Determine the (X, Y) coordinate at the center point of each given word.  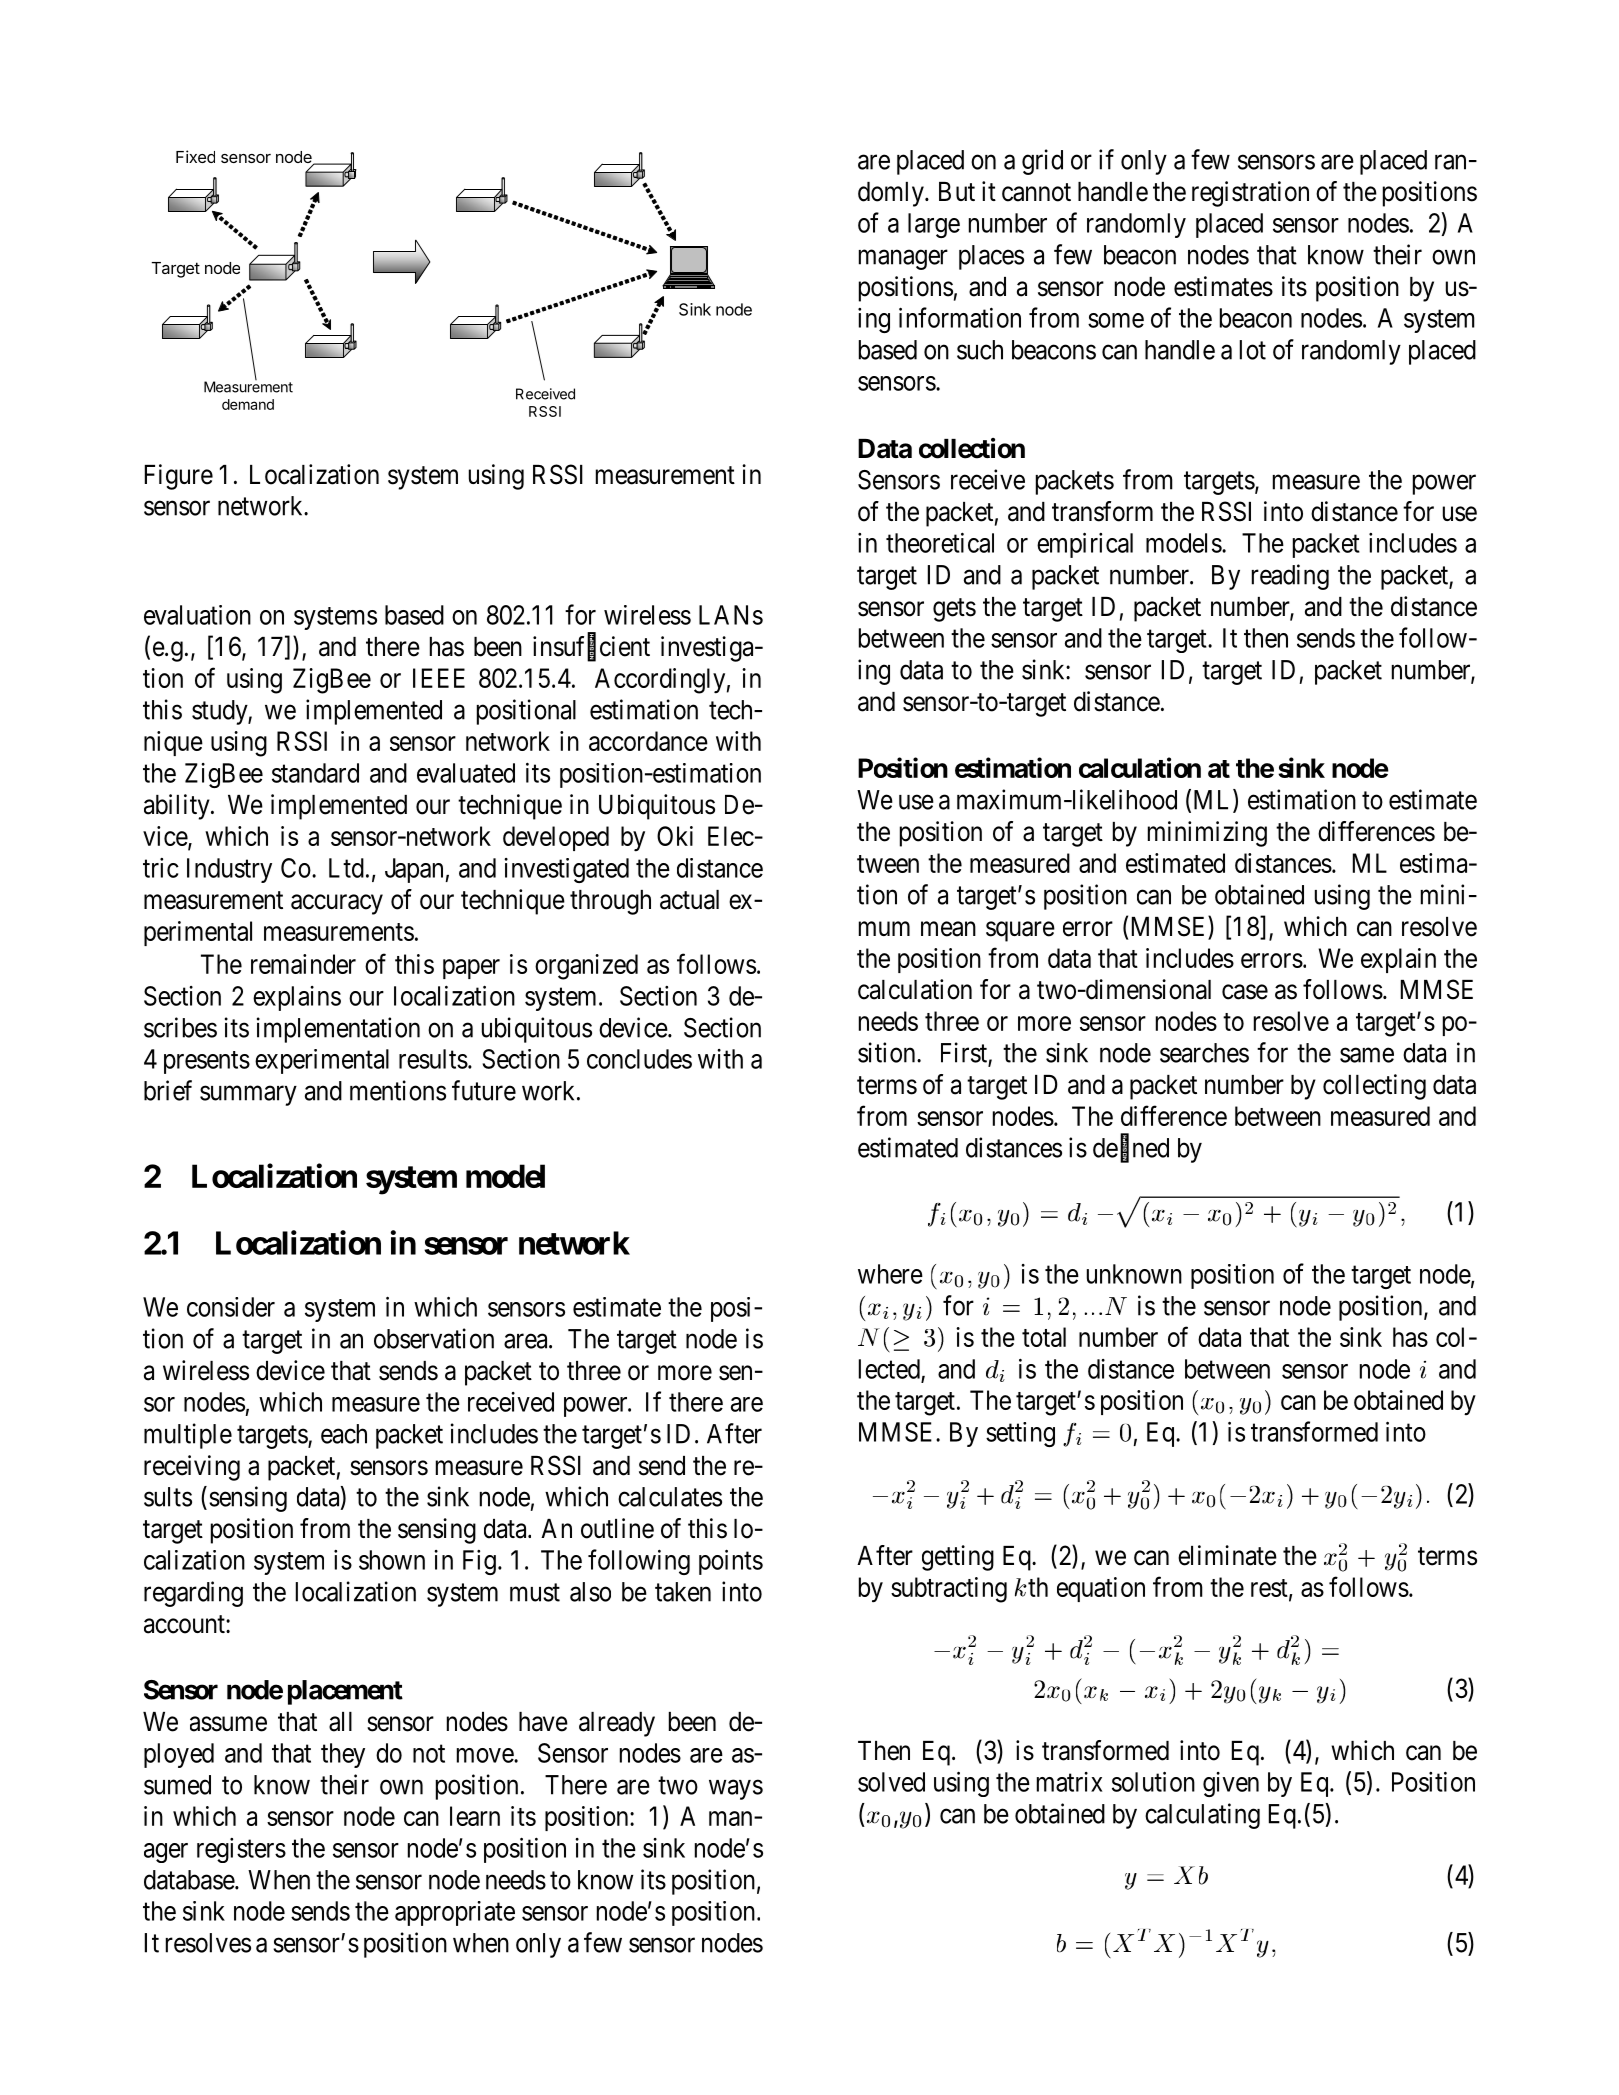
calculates (670, 1497)
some (1116, 320)
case (1245, 992)
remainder (303, 964)
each (344, 1434)
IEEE (439, 678)
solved (891, 1782)
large (934, 225)
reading (1290, 577)
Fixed (195, 156)
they (343, 1755)
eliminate (1227, 1555)
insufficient (591, 647)
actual (689, 900)
